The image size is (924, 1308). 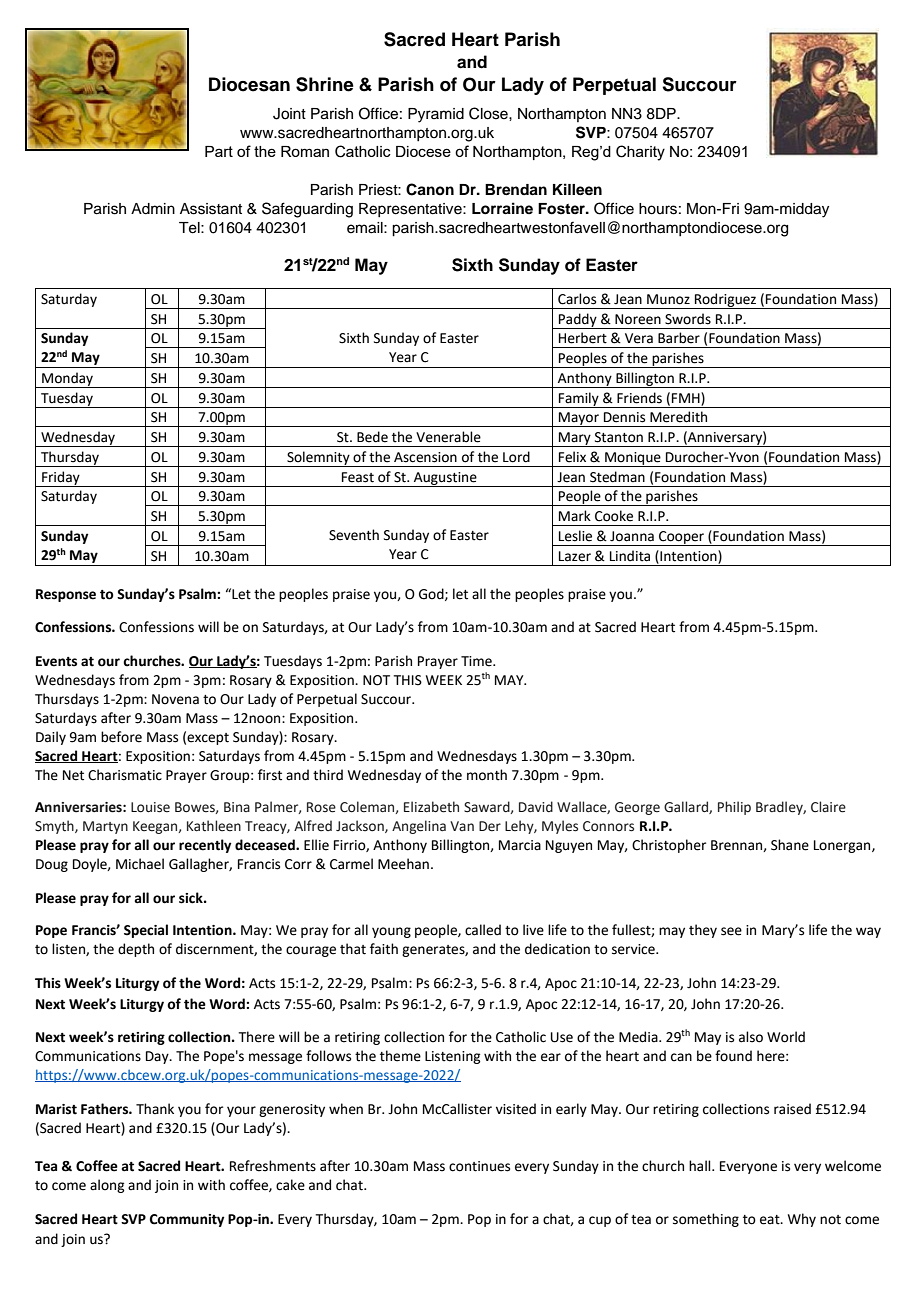 I want to click on Monday, so click(x=68, y=380).
